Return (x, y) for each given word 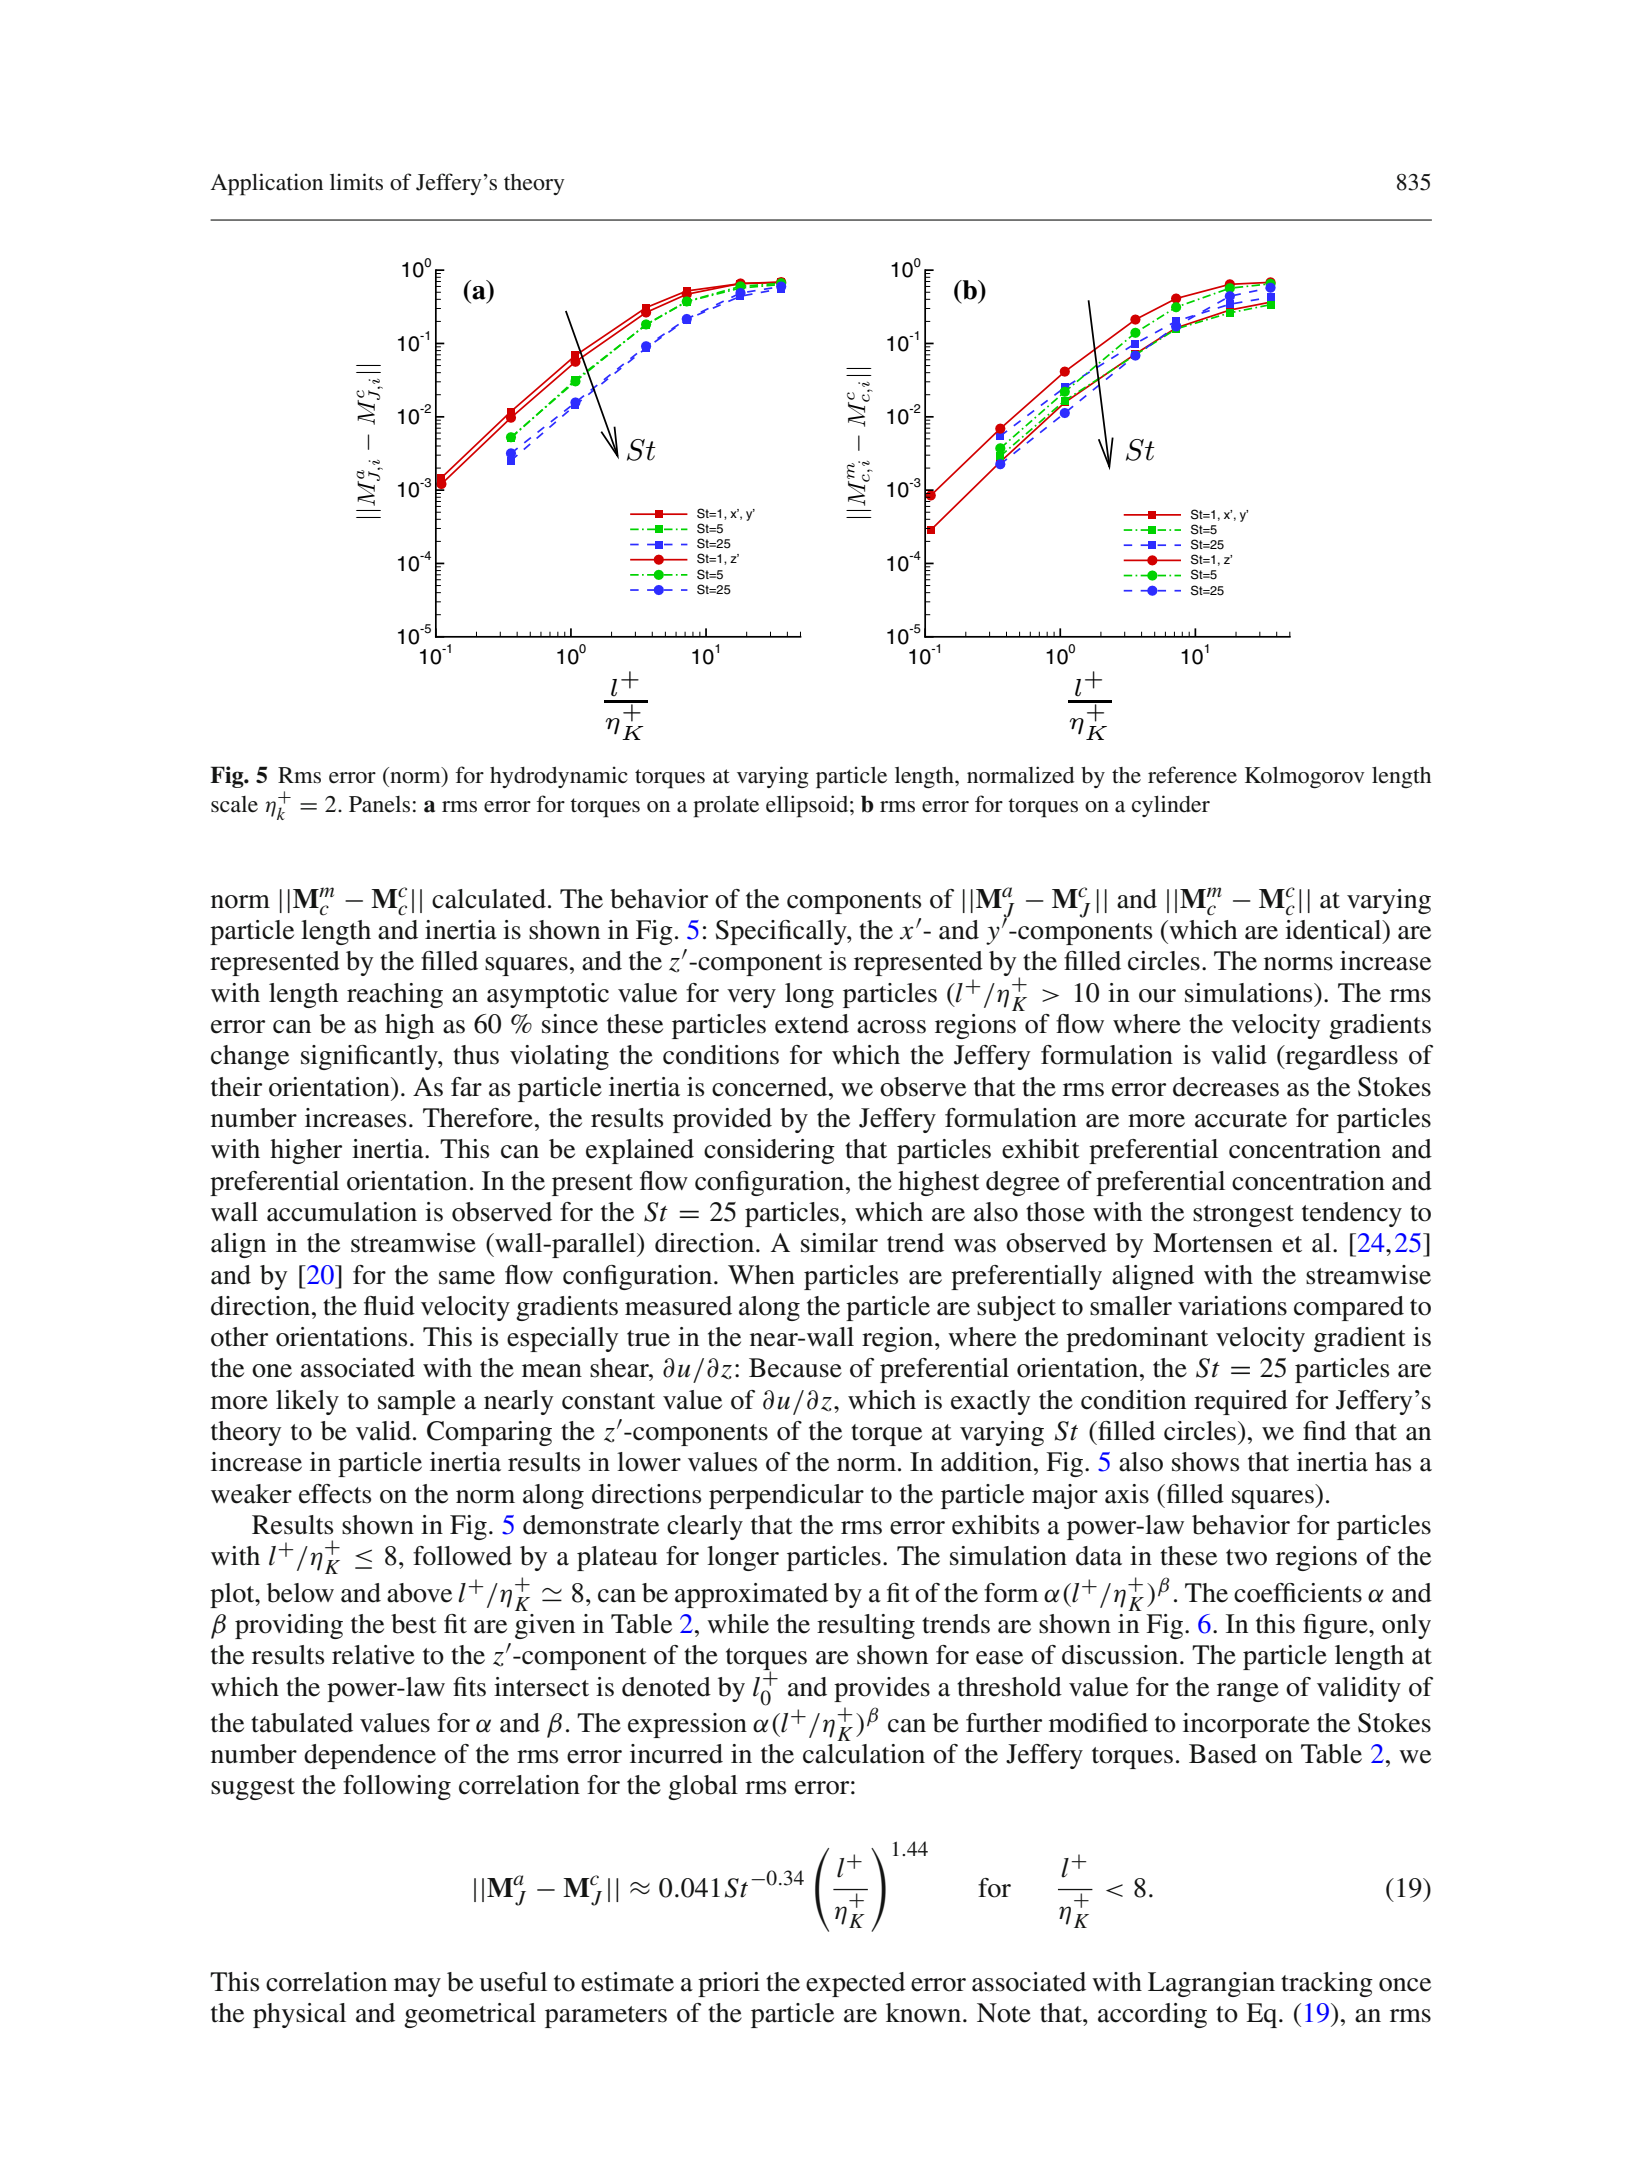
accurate (1241, 1119)
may (417, 1987)
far (466, 1087)
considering (769, 1151)
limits (356, 182)
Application (267, 184)
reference (1192, 775)
